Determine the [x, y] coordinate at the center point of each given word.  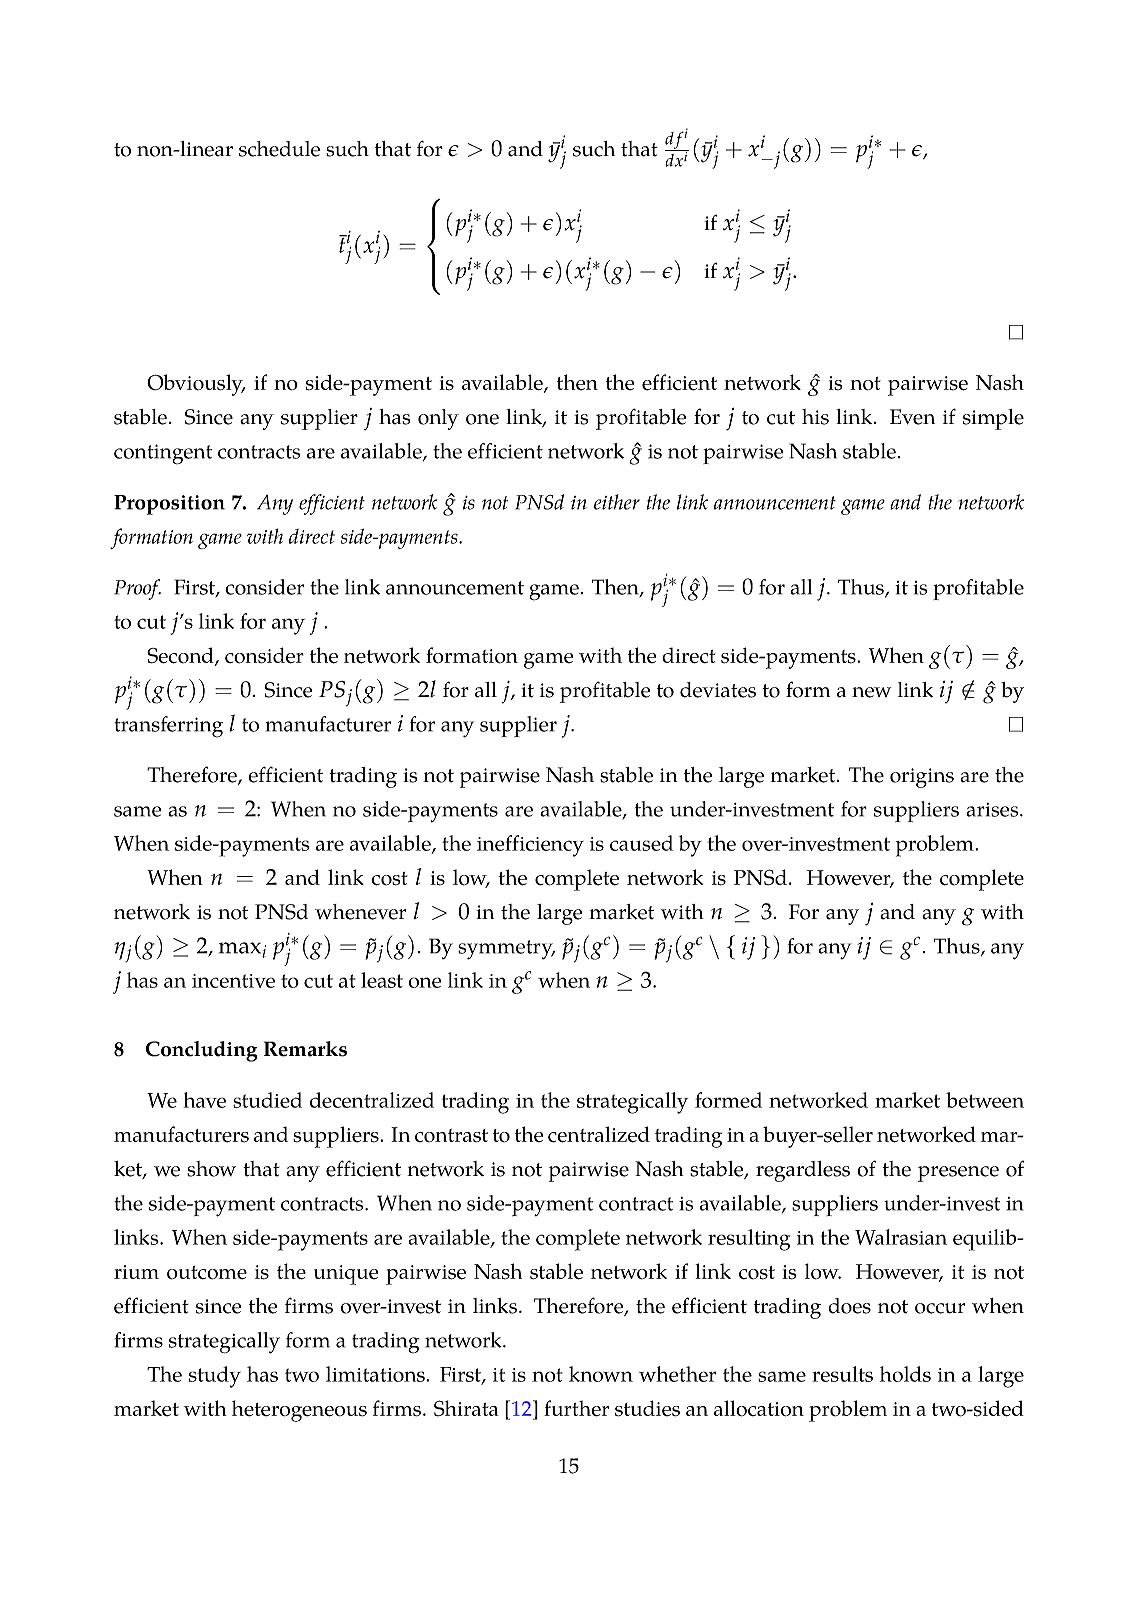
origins [922, 778]
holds [905, 1374]
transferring [168, 727]
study [215, 1377]
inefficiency [530, 846]
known [601, 1374]
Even [912, 417]
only [438, 419]
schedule [279, 149]
